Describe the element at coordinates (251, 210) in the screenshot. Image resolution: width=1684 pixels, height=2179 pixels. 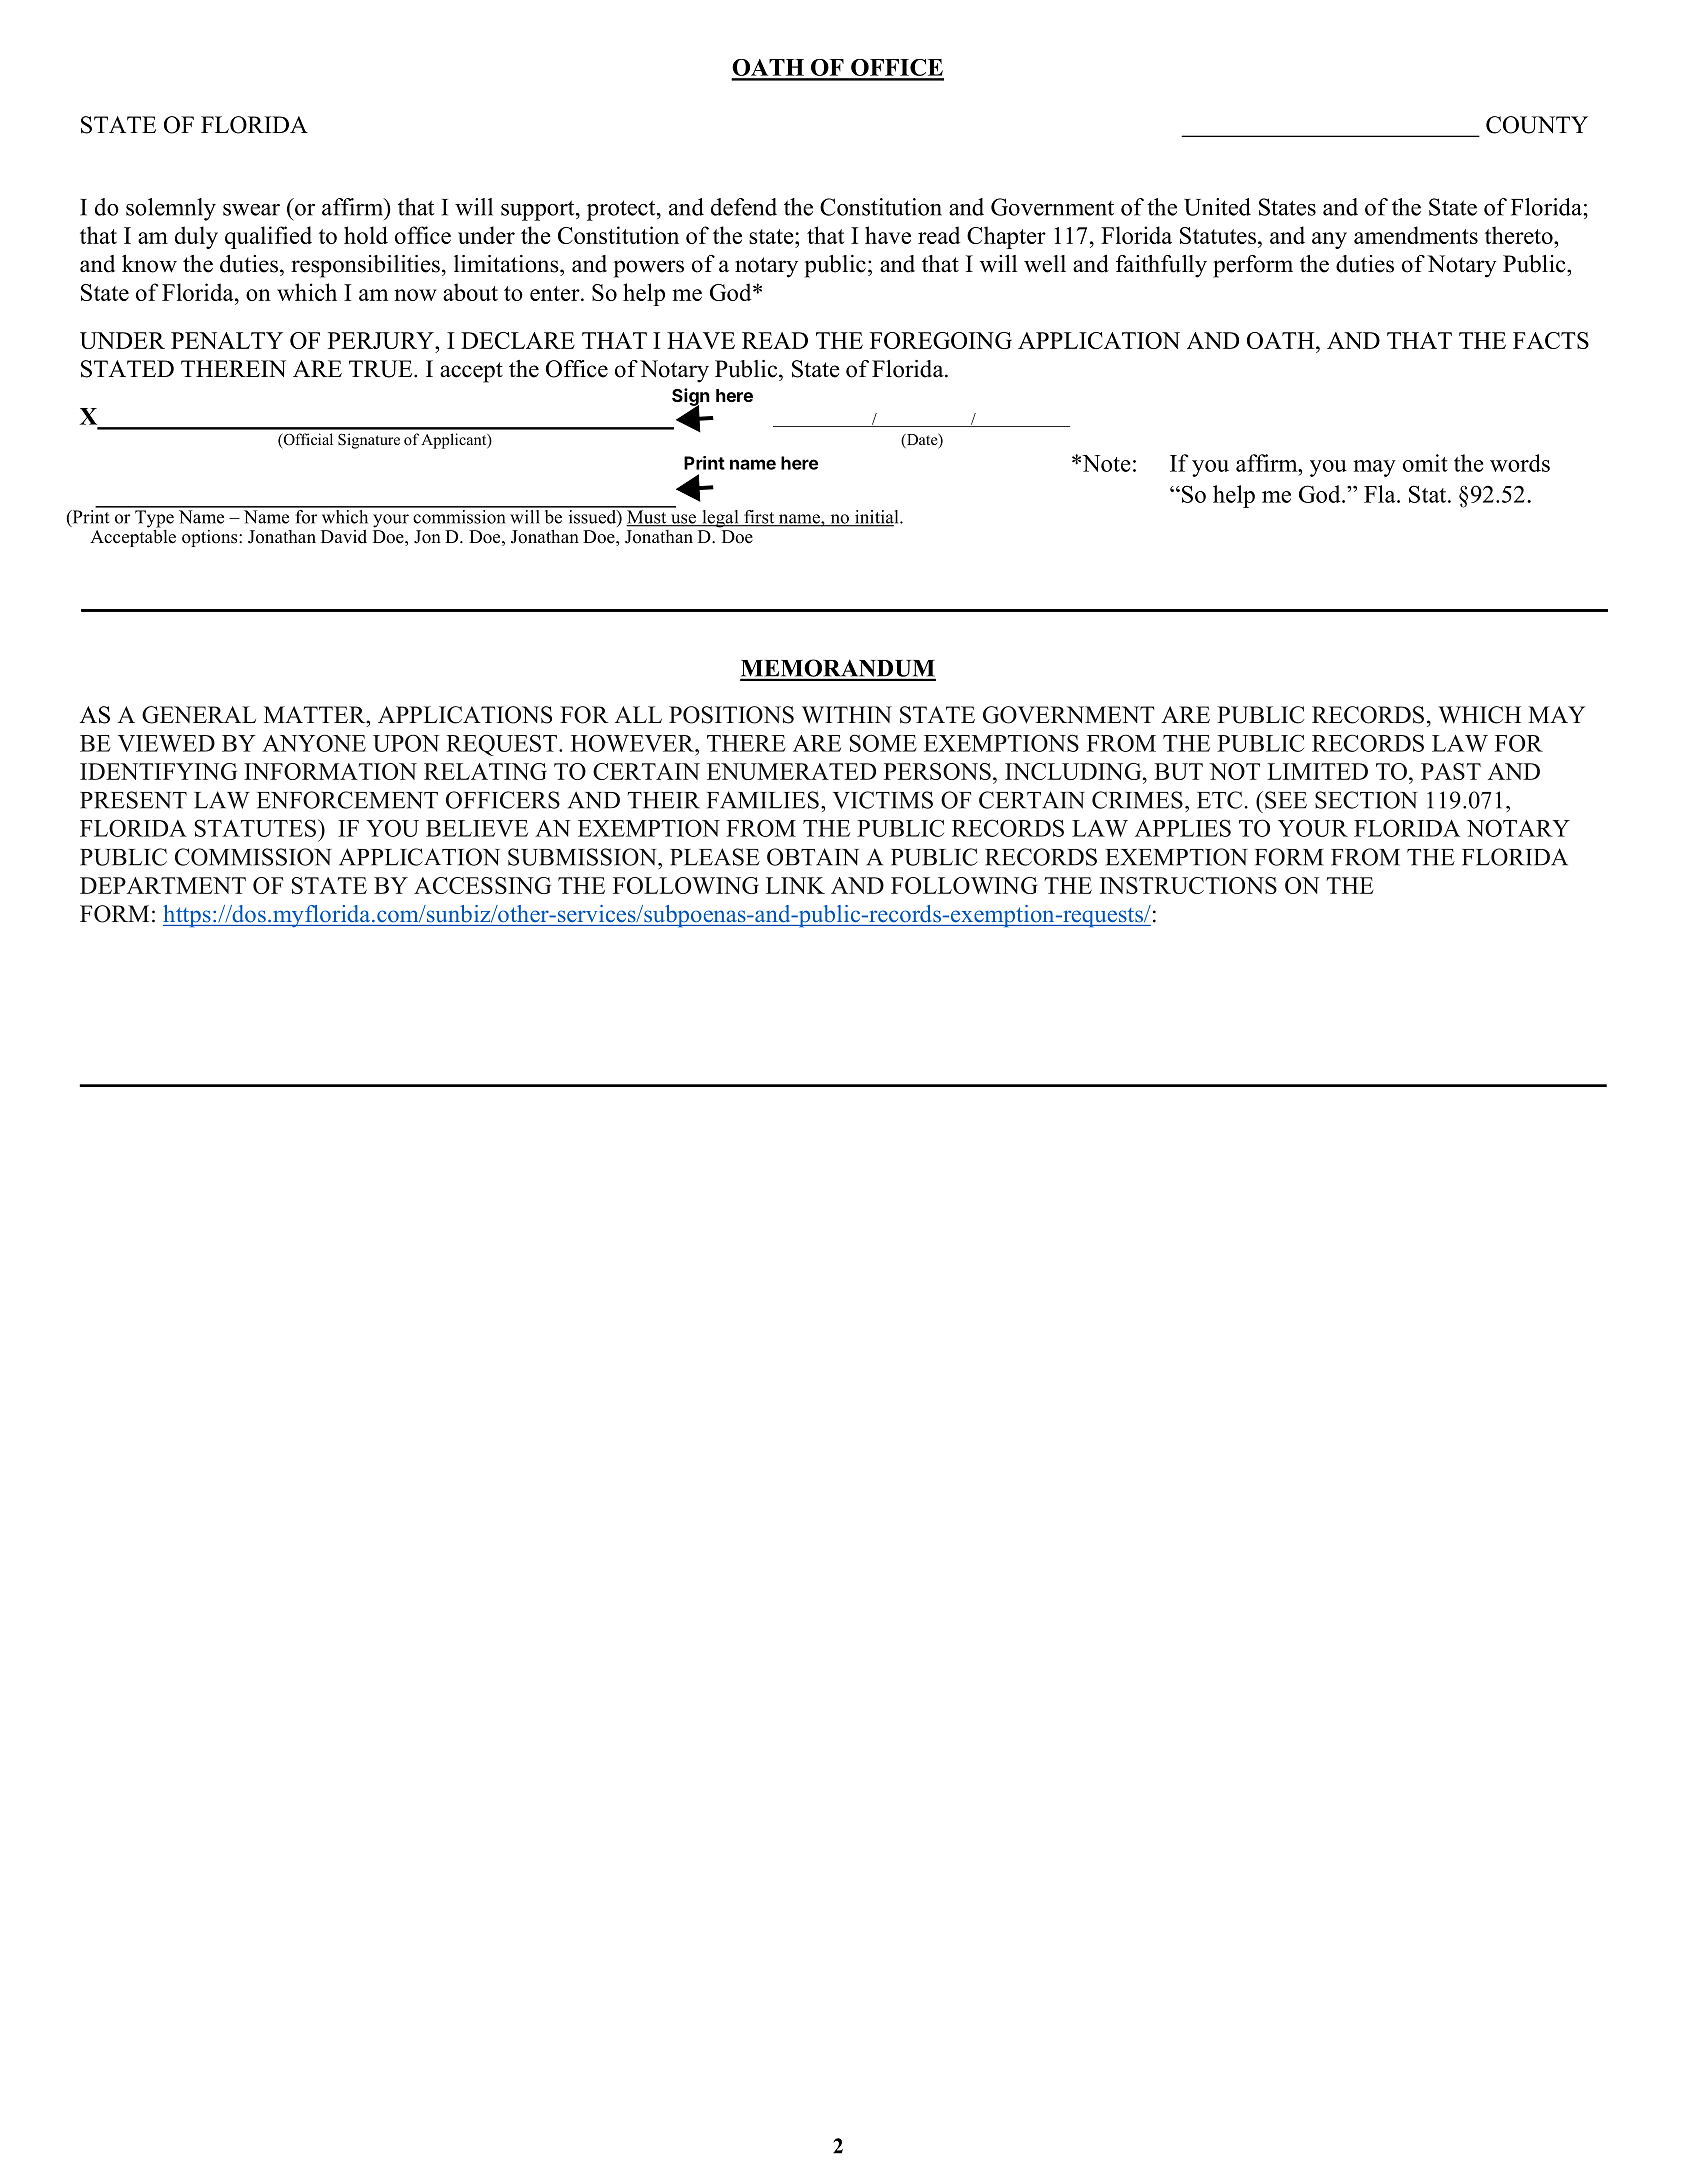
I see `swear` at that location.
